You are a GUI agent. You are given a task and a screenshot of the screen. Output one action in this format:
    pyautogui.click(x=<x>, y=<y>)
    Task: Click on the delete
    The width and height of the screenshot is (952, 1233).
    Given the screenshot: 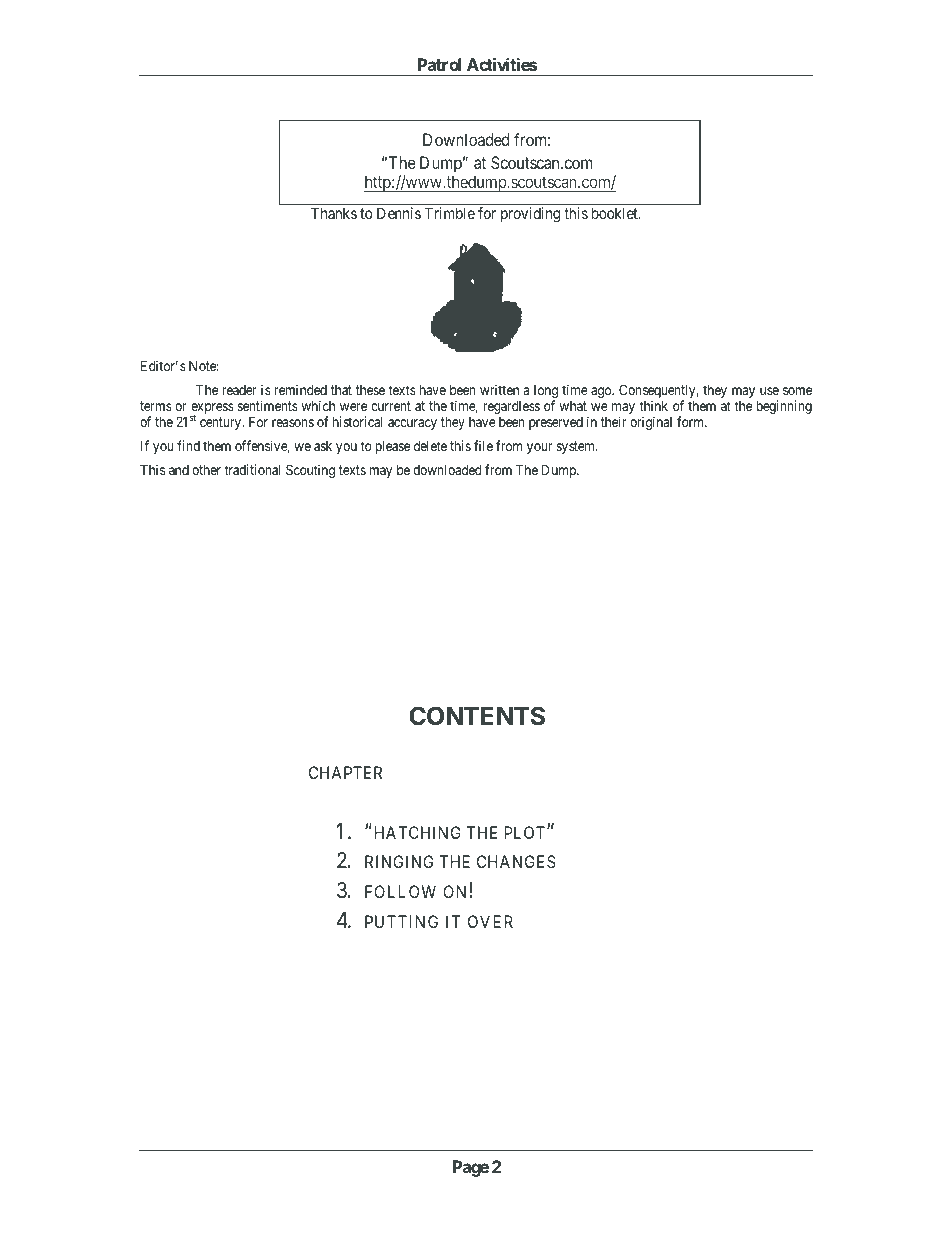 What is the action you would take?
    pyautogui.click(x=430, y=446)
